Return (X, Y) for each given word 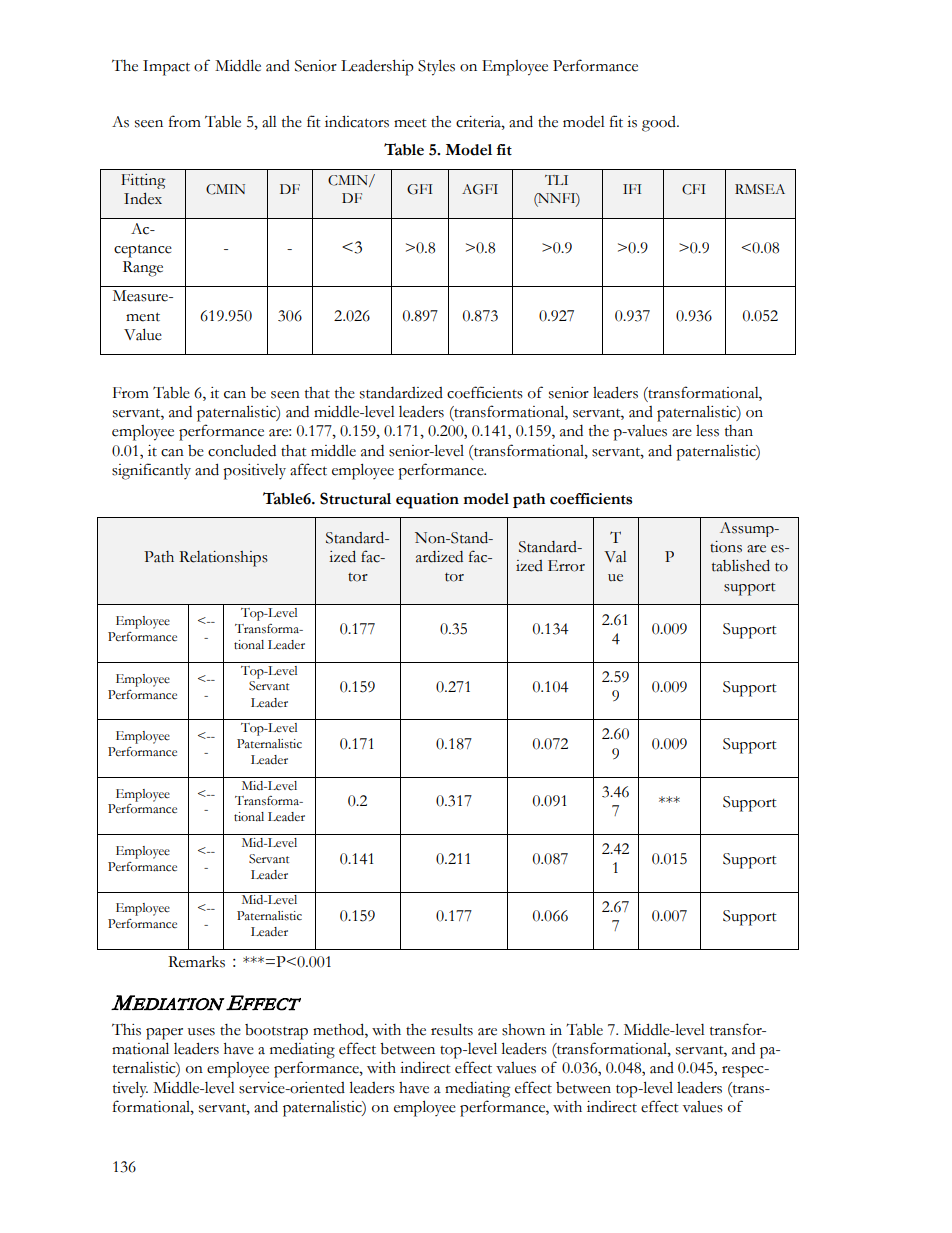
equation (427, 501)
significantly (151, 471)
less (707, 431)
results (452, 1029)
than (739, 431)
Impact (166, 68)
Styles (436, 67)
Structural (355, 498)
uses (201, 1032)
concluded (242, 451)
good (660, 124)
